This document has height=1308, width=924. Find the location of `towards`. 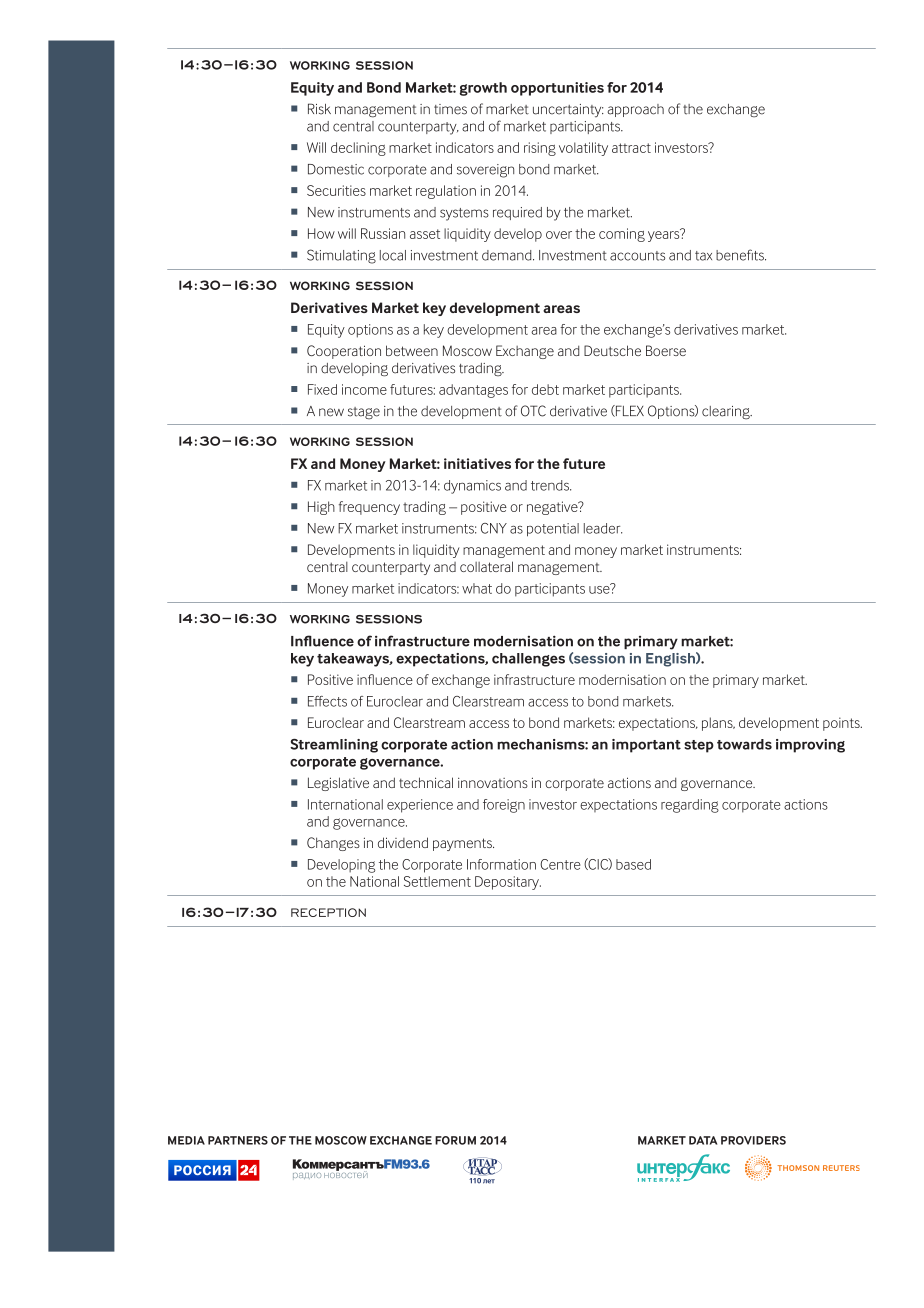

towards is located at coordinates (744, 744).
